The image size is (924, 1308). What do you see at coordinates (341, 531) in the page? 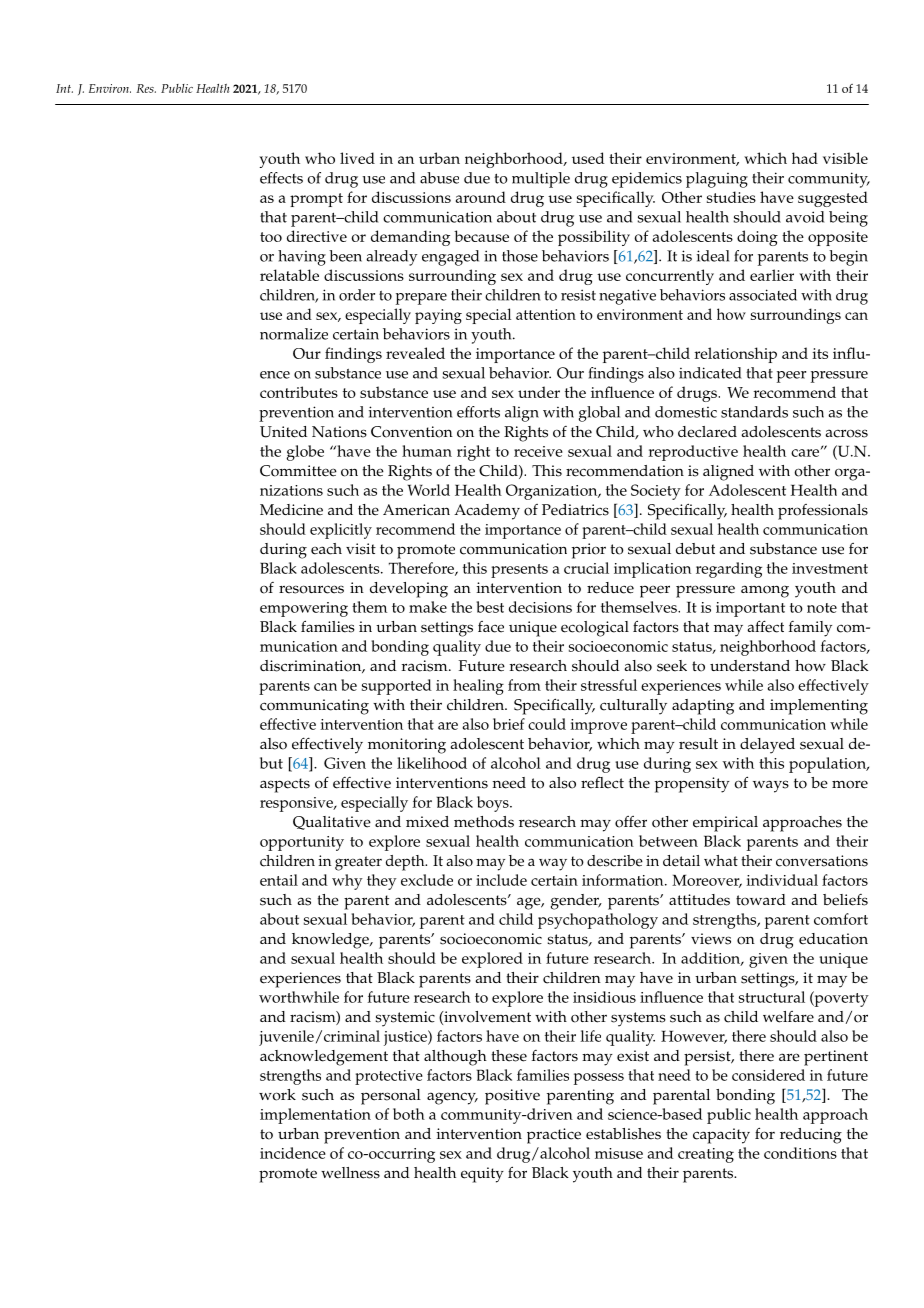
I see `explicitly` at bounding box center [341, 531].
